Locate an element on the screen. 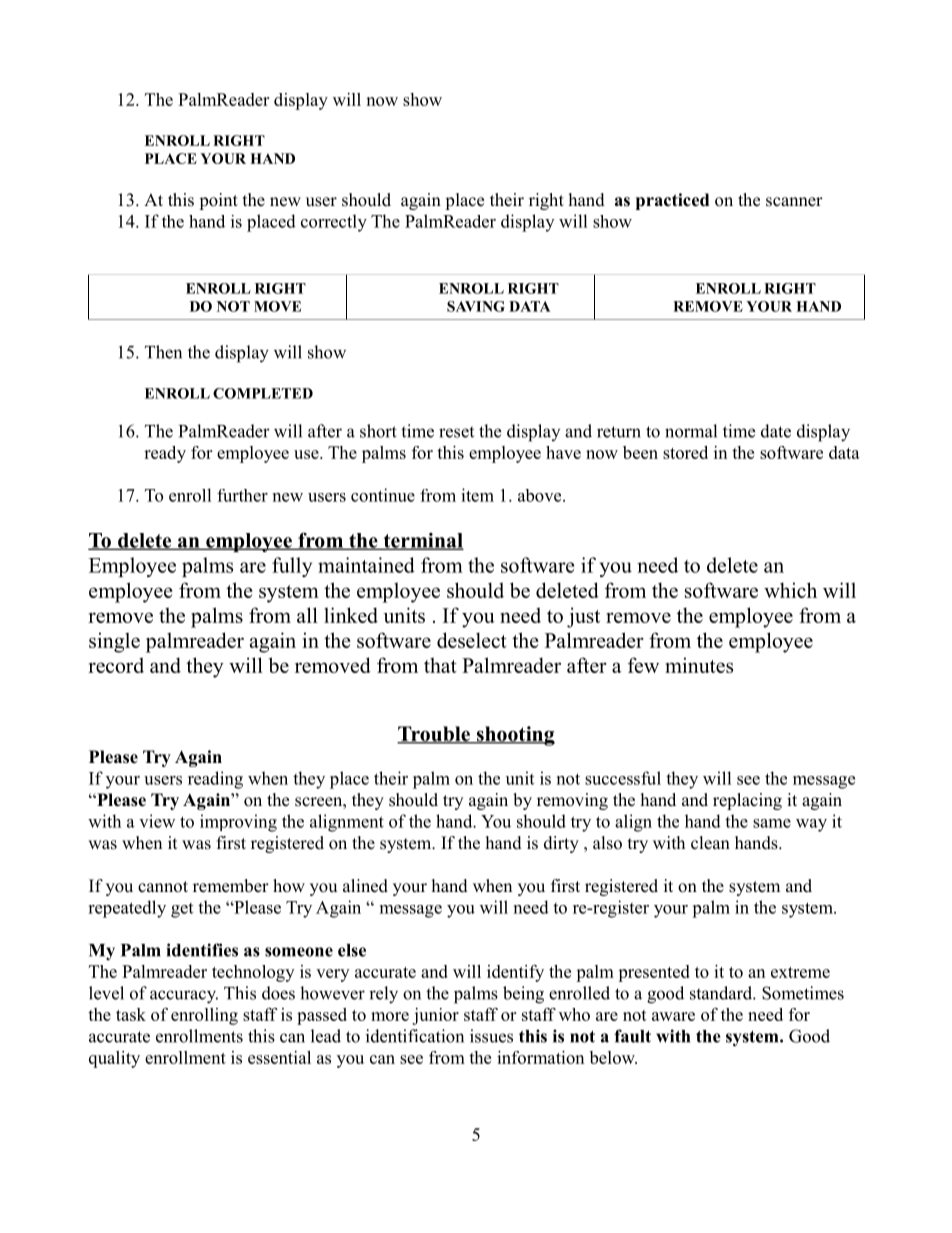  point is located at coordinates (218, 201).
